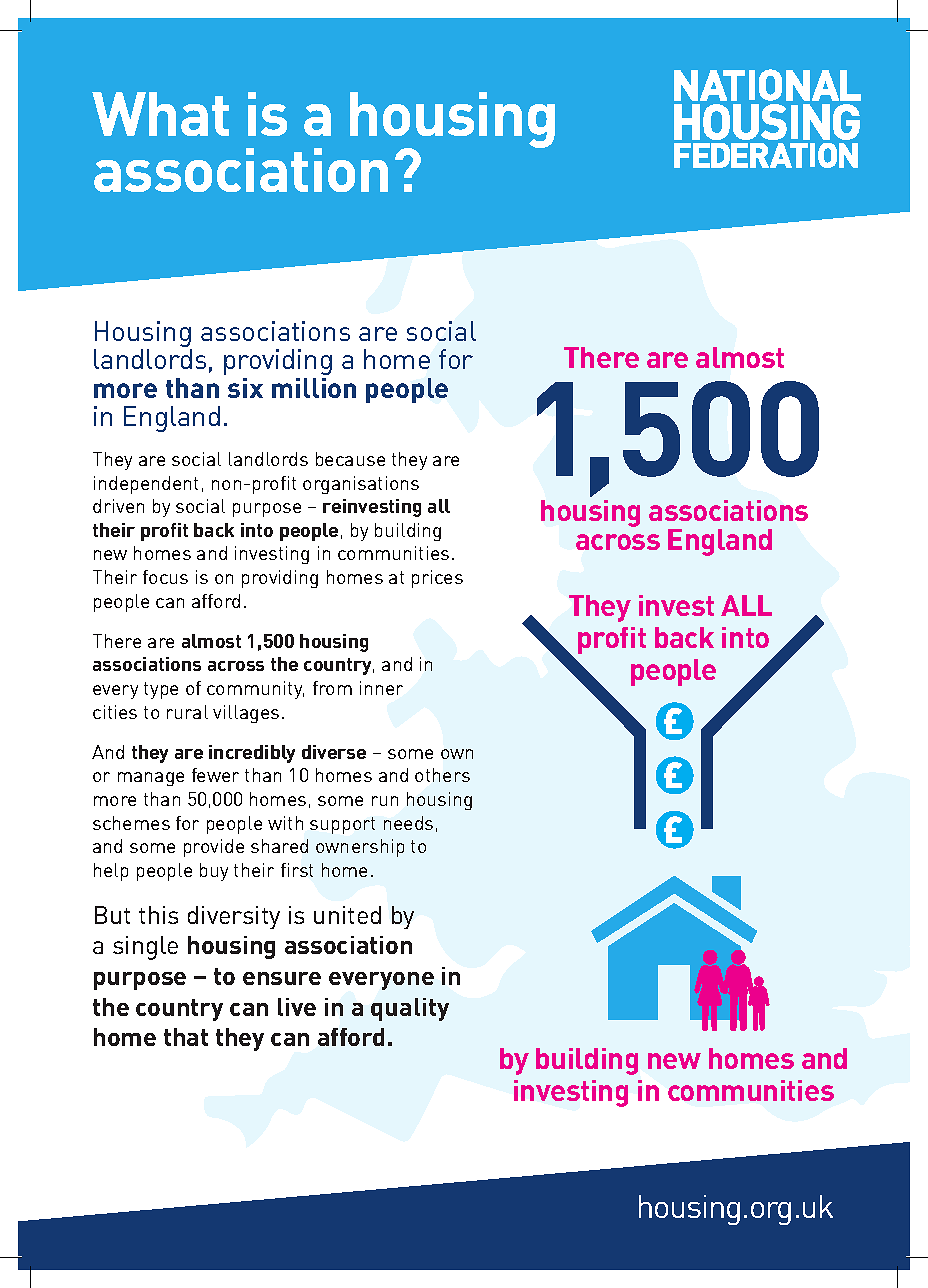 The width and height of the screenshot is (928, 1288). What do you see at coordinates (245, 388) in the screenshot?
I see `six` at bounding box center [245, 388].
